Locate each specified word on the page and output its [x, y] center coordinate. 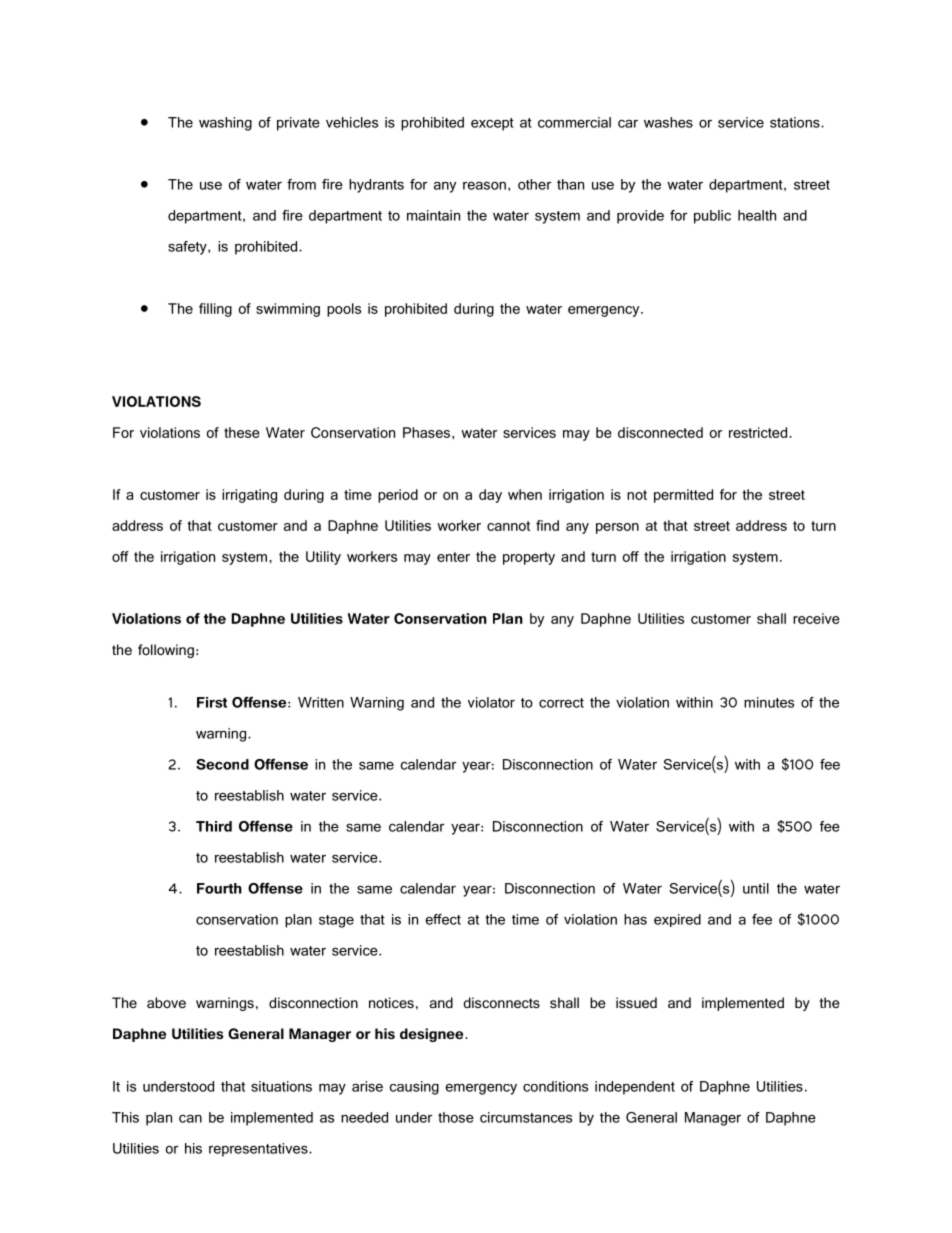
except [492, 124]
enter [453, 557]
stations [796, 122]
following [166, 651]
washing [225, 124]
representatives [259, 1150]
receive [816, 618]
